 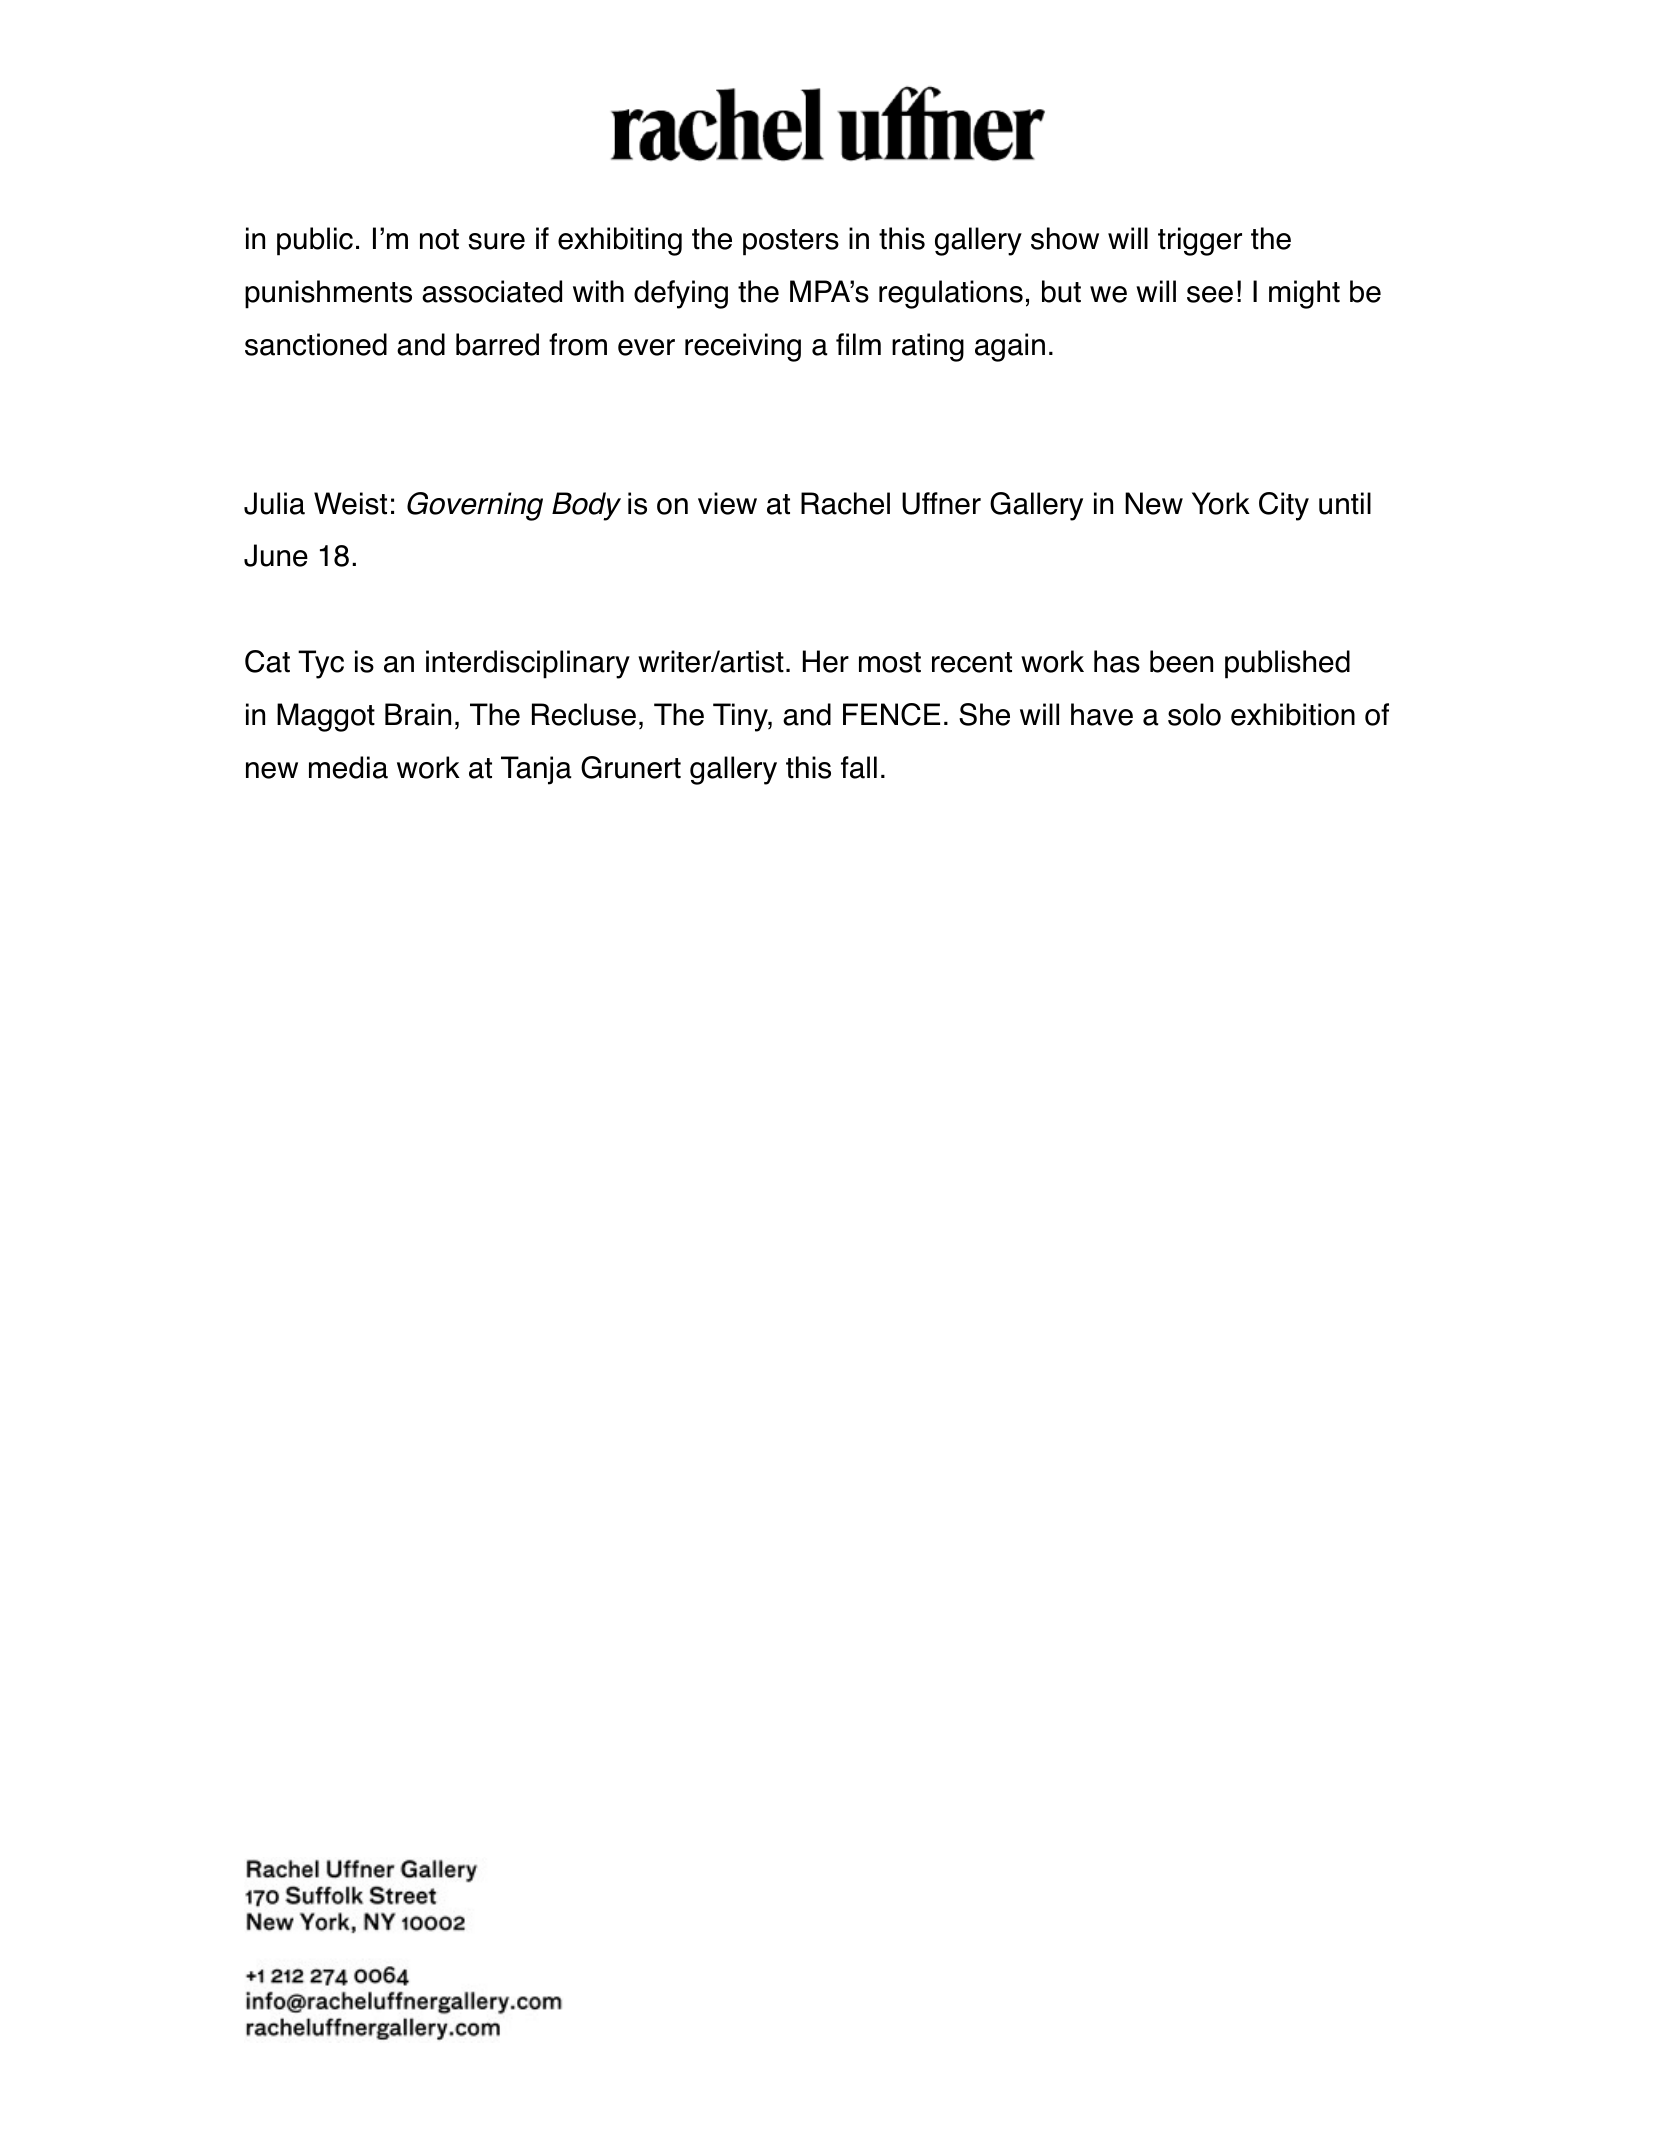 I want to click on Her, so click(x=826, y=661).
